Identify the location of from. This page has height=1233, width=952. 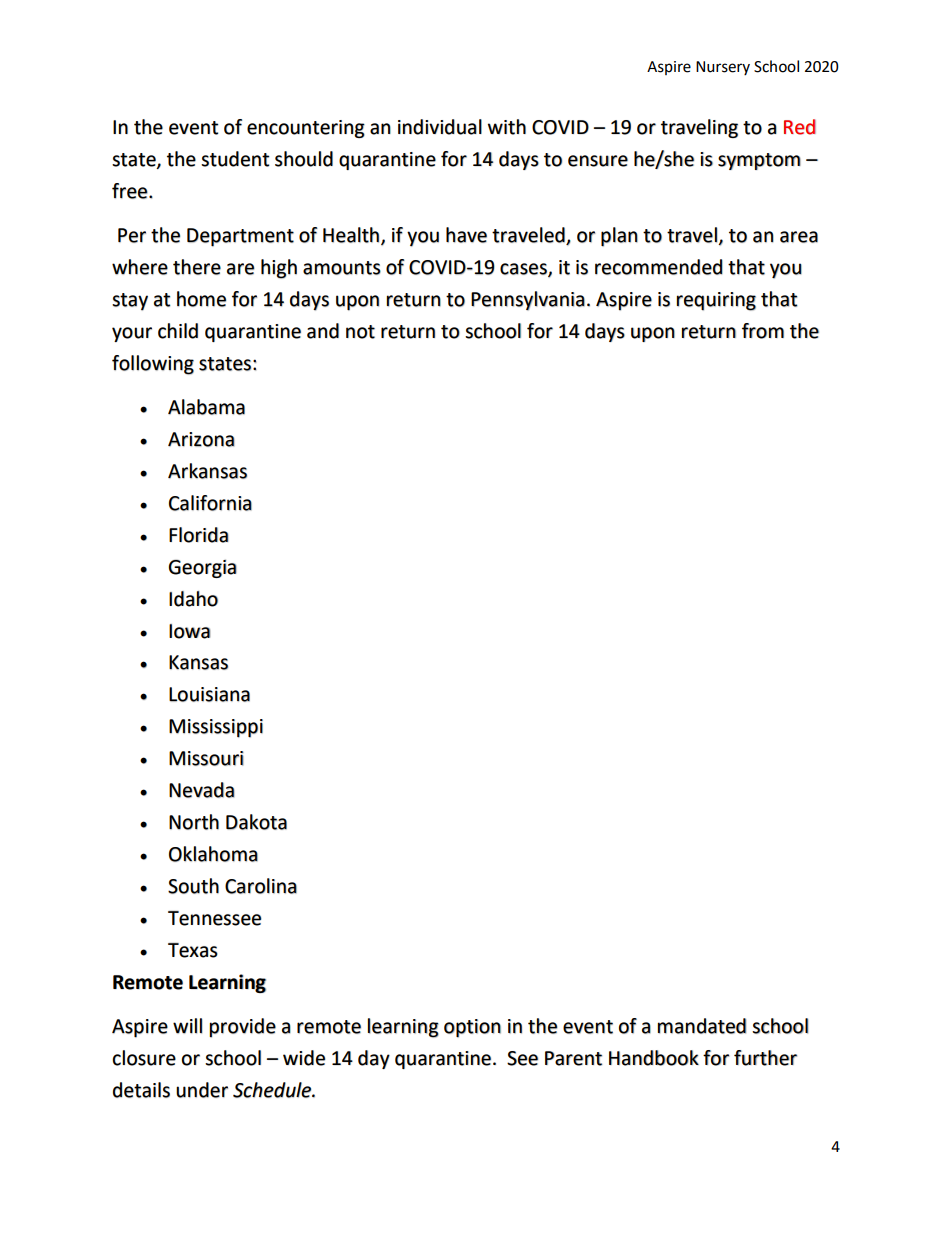
(763, 331).
